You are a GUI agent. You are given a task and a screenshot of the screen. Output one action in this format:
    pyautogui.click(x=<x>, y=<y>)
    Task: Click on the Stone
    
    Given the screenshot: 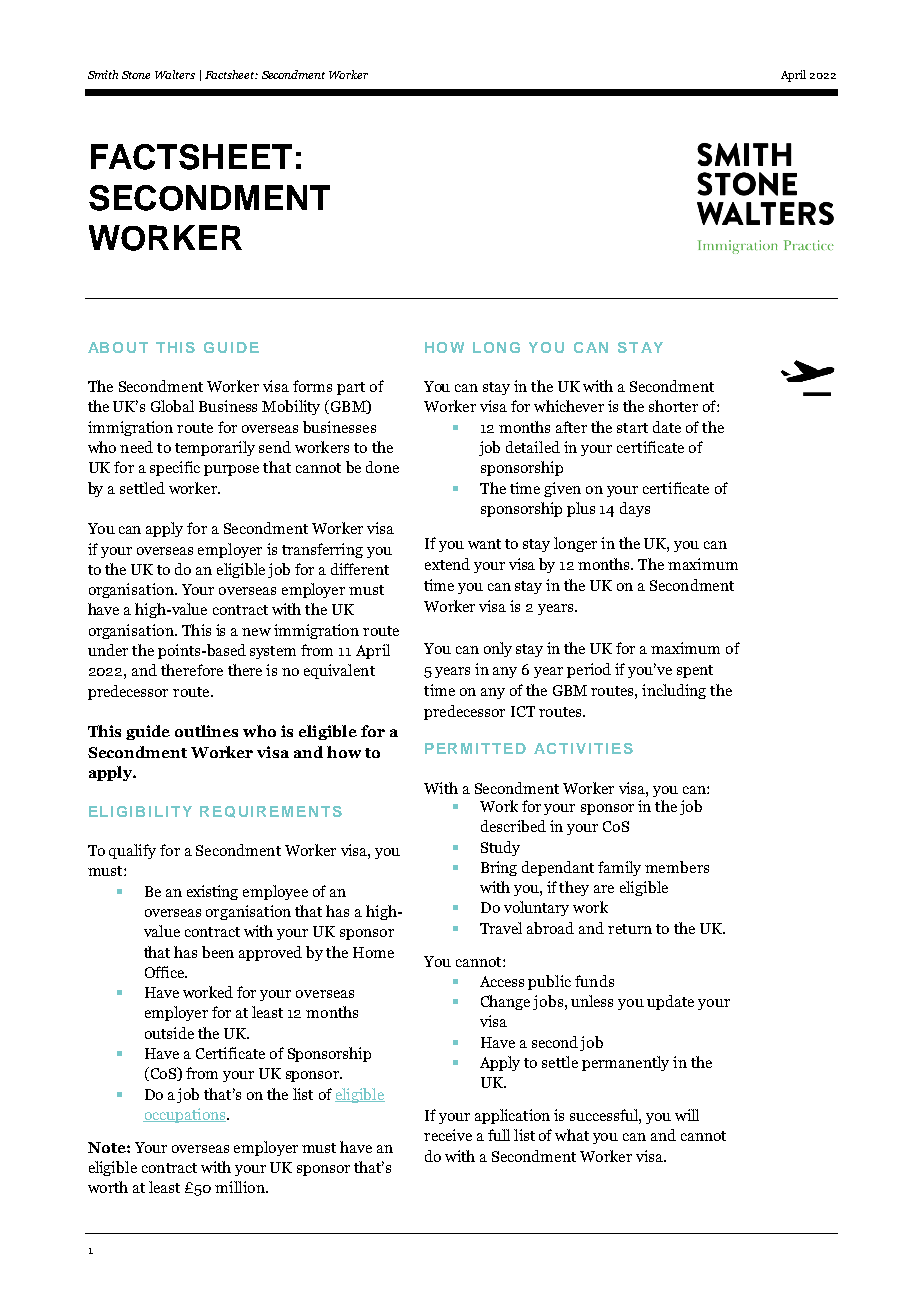 What is the action you would take?
    pyautogui.click(x=136, y=75)
